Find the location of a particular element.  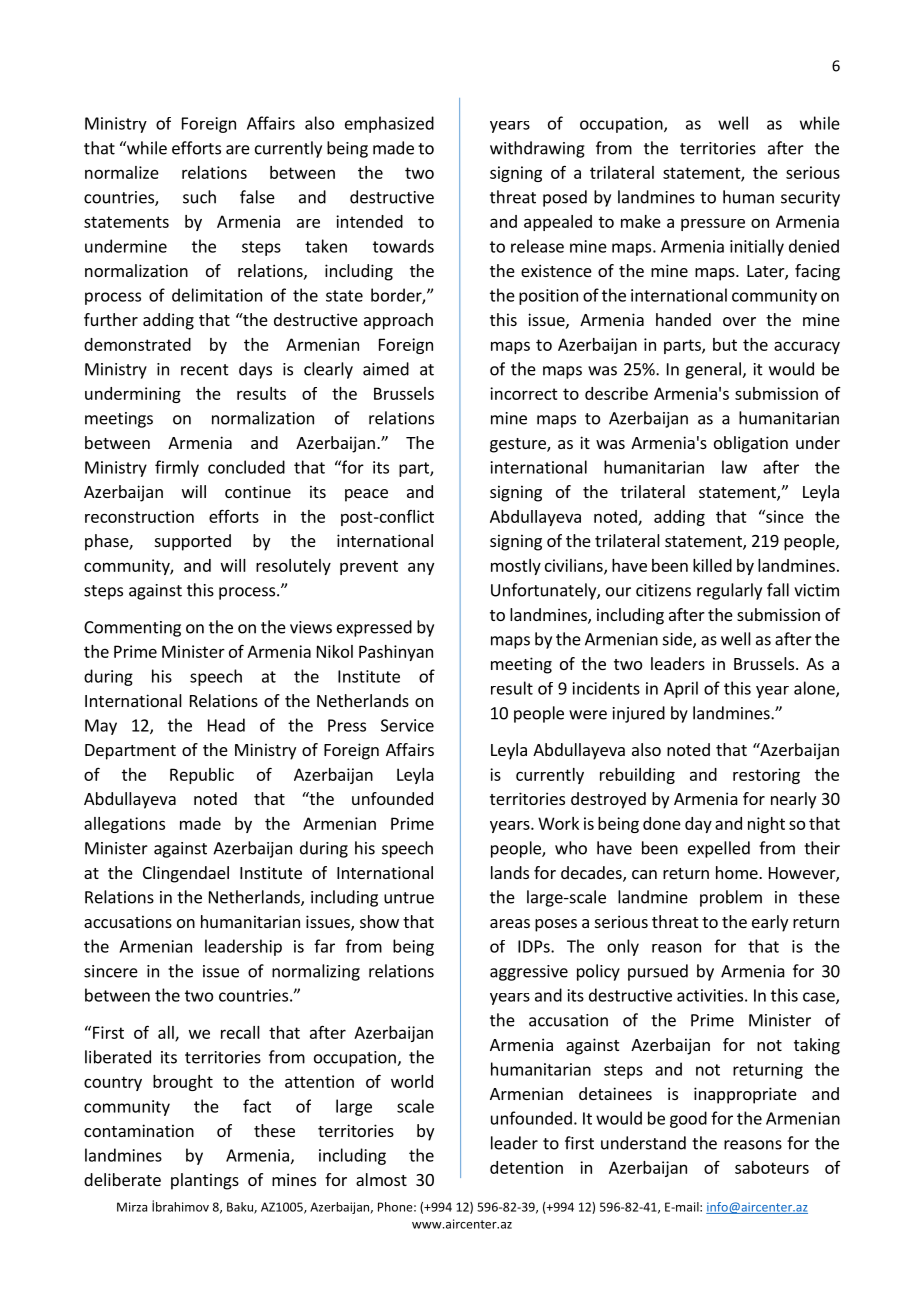

Work is located at coordinates (558, 823).
